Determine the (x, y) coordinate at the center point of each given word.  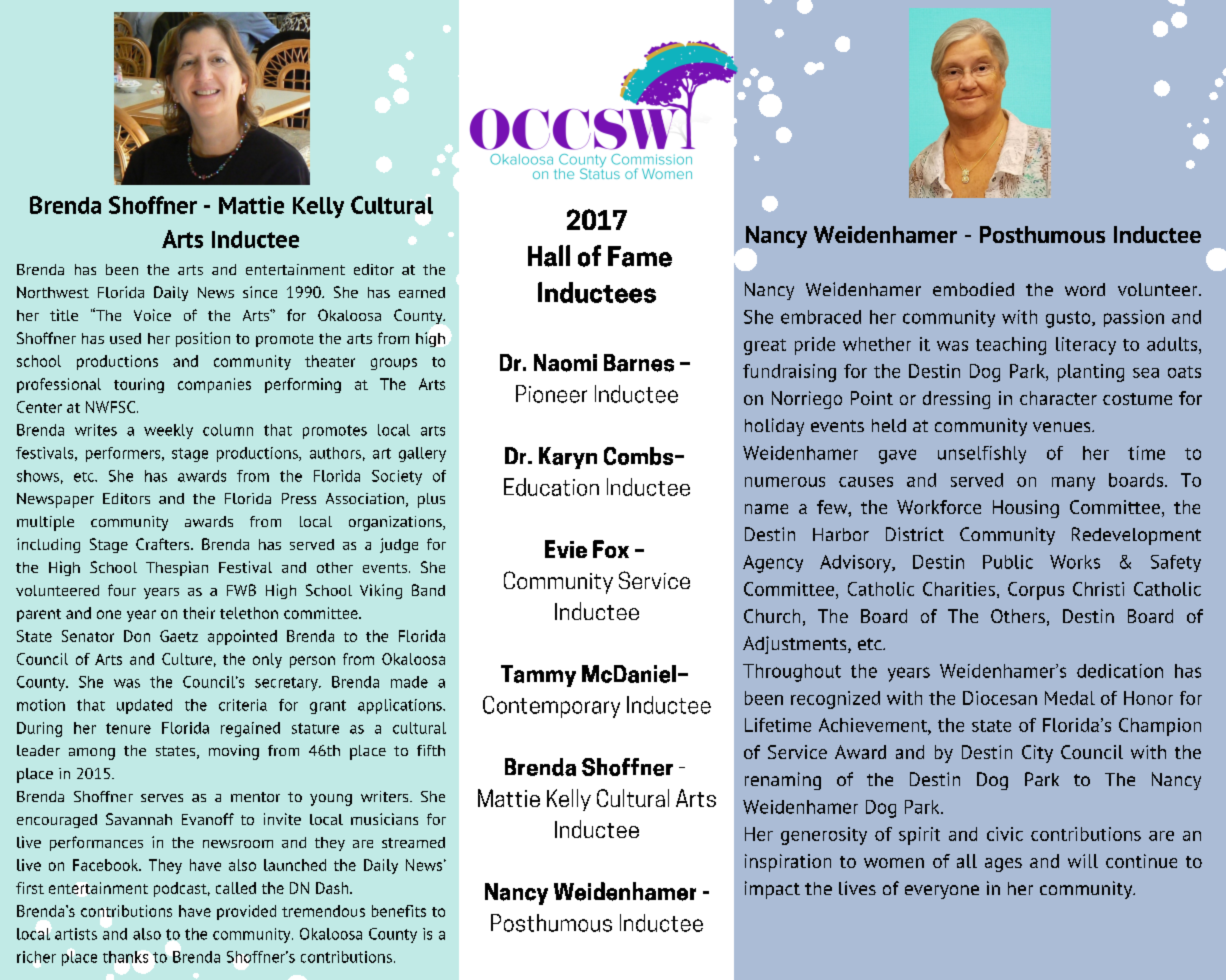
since (260, 292)
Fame (640, 256)
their (199, 613)
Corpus (1036, 591)
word (1085, 289)
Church (772, 616)
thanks (125, 957)
